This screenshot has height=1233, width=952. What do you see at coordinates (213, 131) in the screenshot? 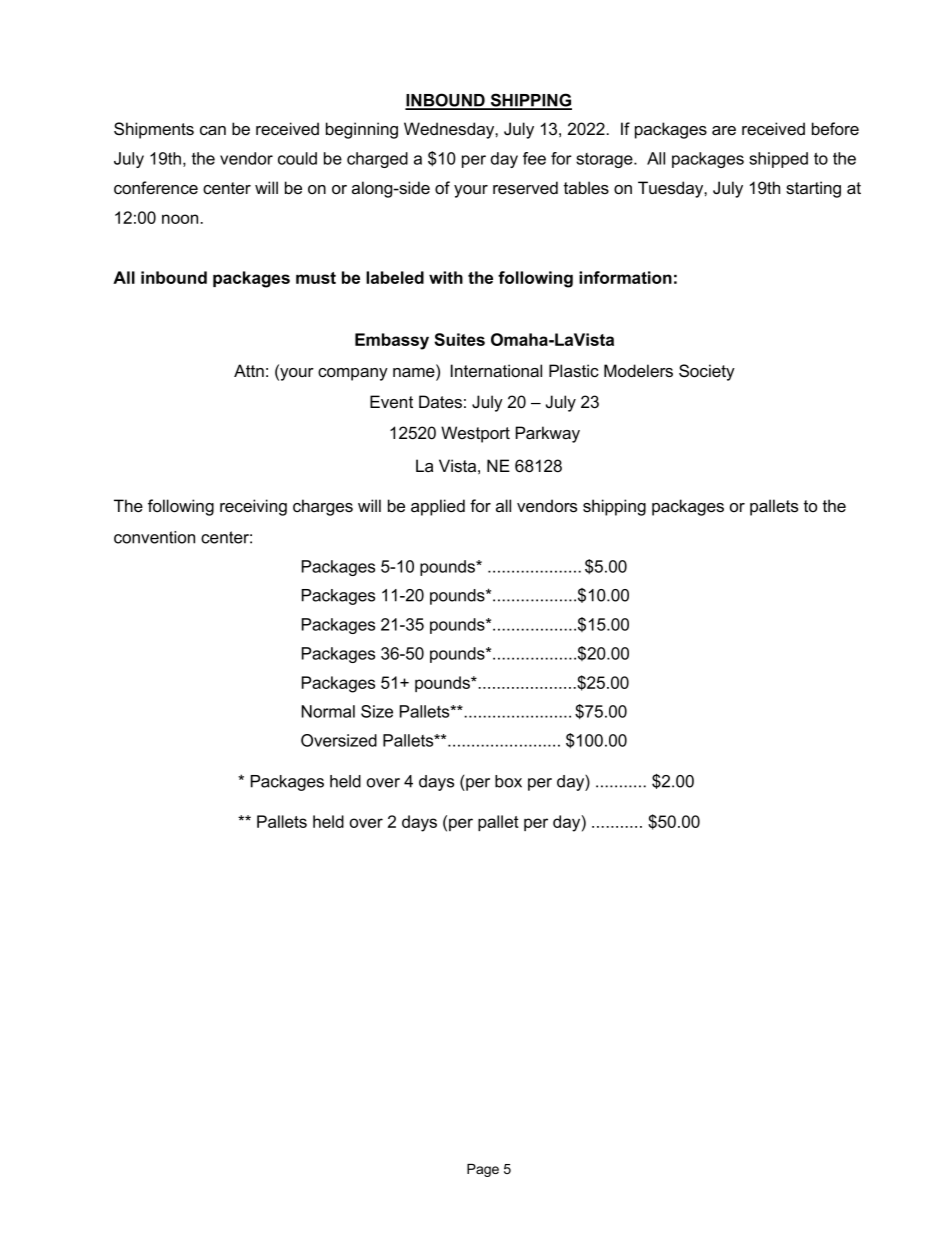
I see `can` at bounding box center [213, 131].
